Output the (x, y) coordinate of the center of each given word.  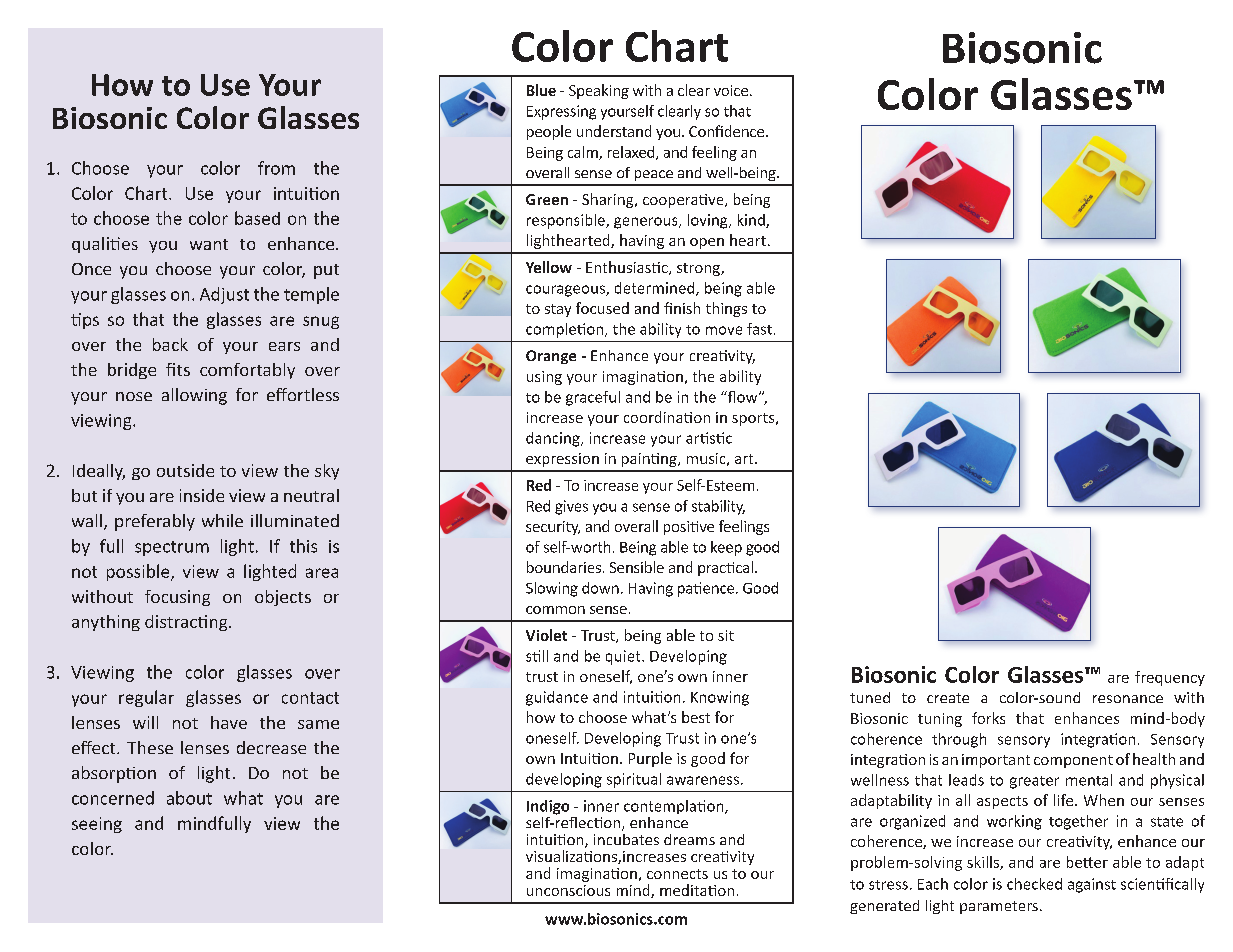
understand (614, 131)
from (276, 168)
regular (146, 698)
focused (602, 308)
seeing (97, 825)
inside (202, 495)
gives (571, 507)
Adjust (224, 295)
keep (726, 548)
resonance (1128, 699)
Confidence (728, 131)
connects (677, 874)
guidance (557, 698)
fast (759, 329)
